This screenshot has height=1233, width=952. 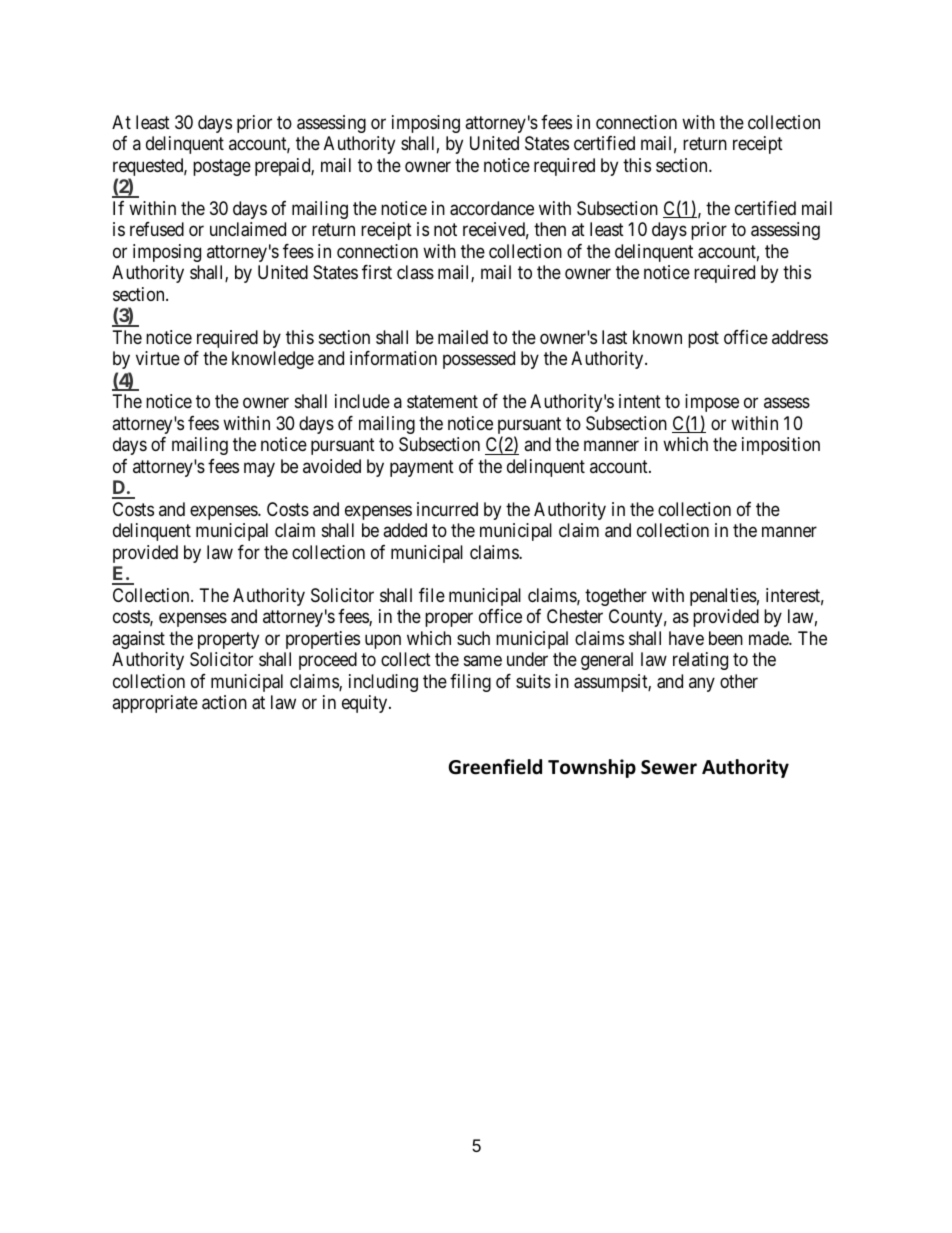 I want to click on known, so click(x=657, y=337).
